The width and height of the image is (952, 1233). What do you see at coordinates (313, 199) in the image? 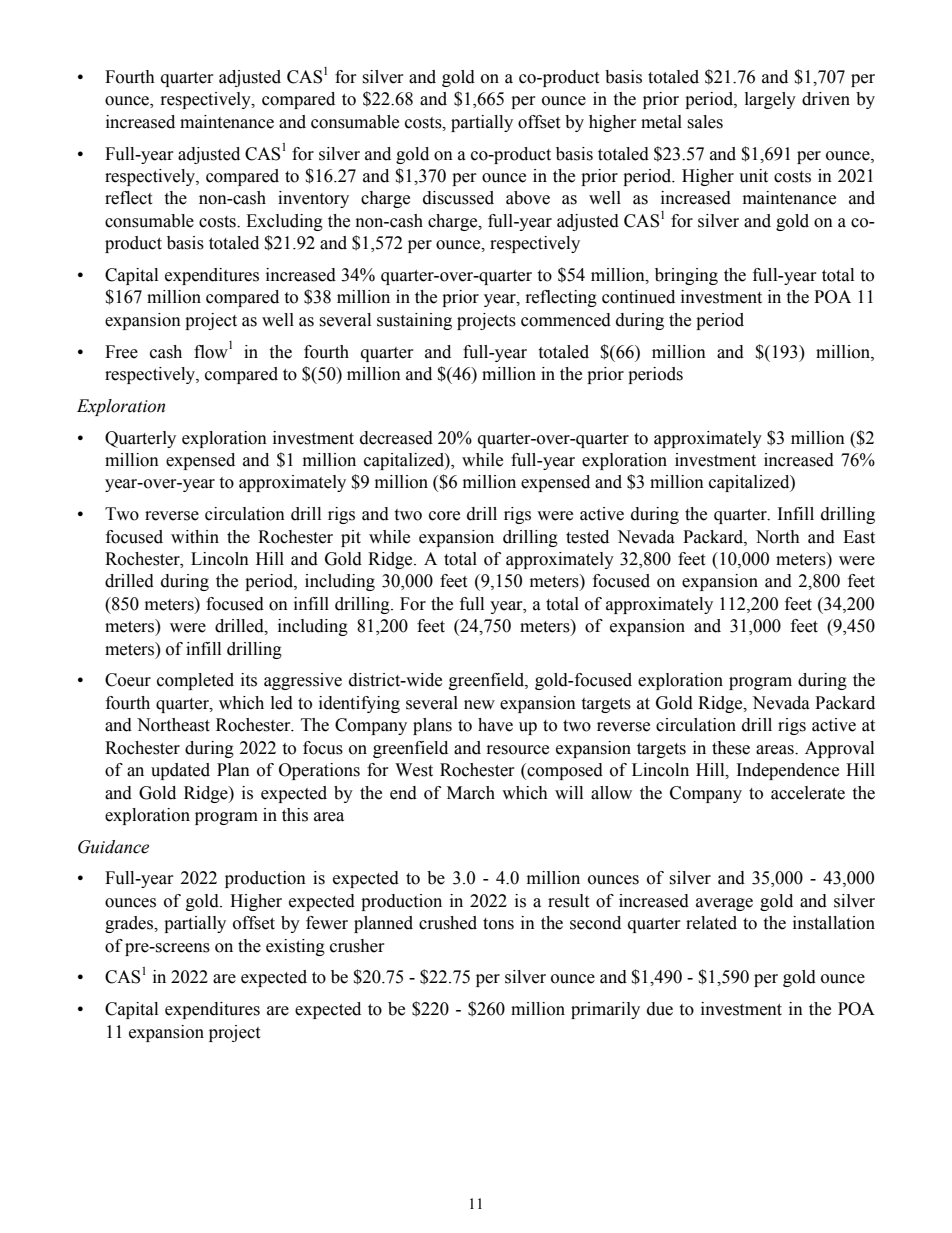
I see `inventory` at bounding box center [313, 199].
